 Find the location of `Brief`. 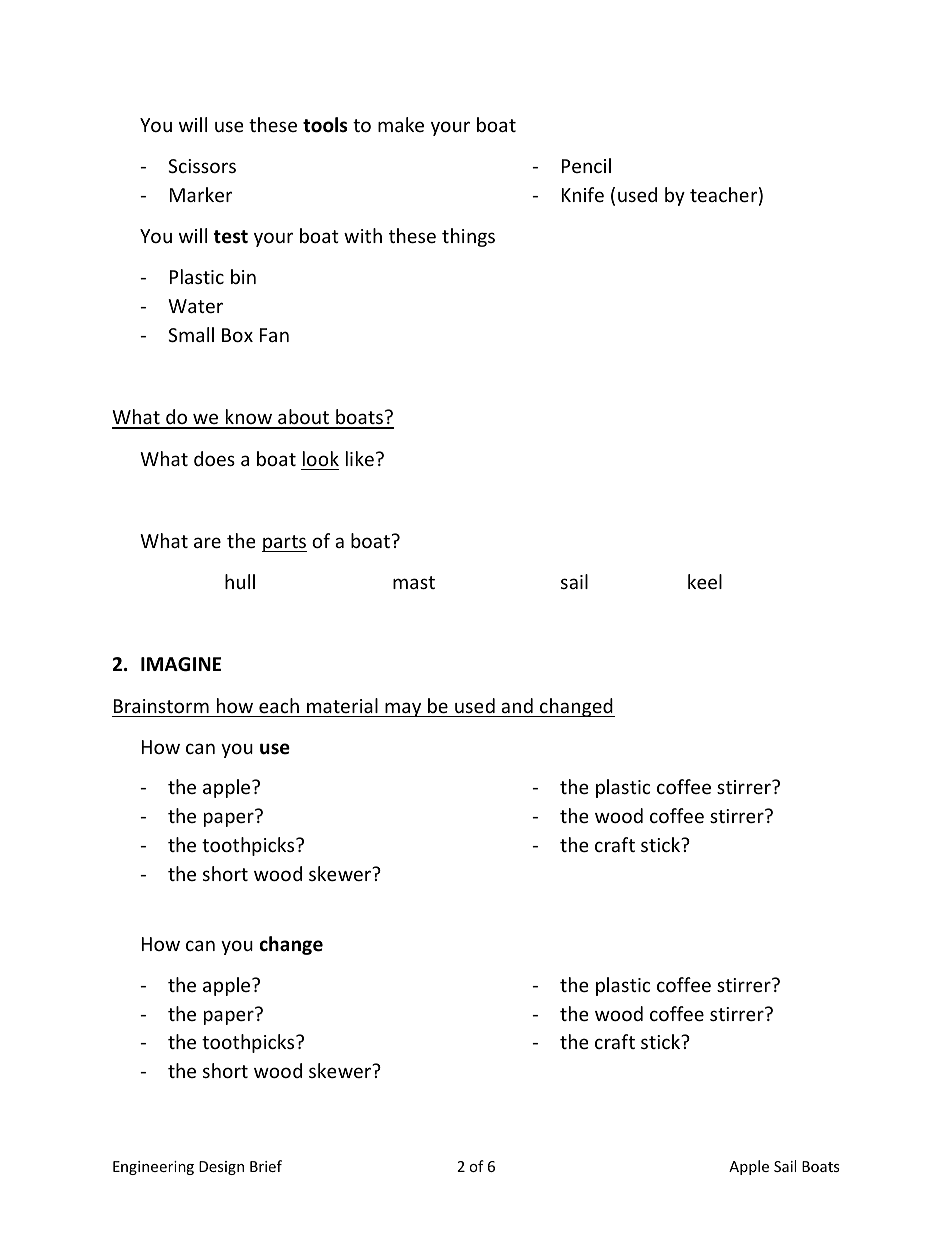

Brief is located at coordinates (266, 1166).
